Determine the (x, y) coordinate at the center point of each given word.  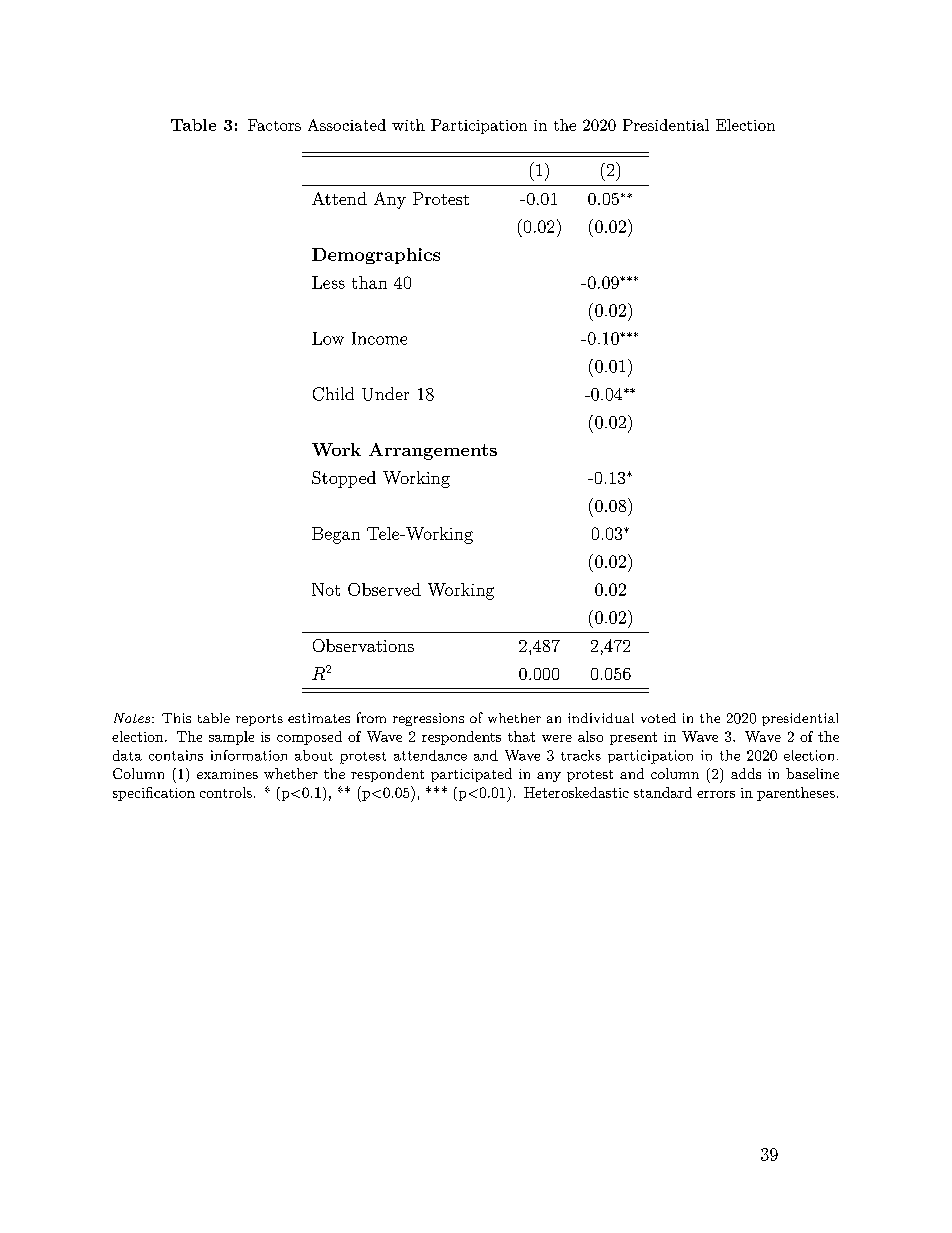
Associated (347, 125)
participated (471, 775)
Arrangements (433, 451)
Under (385, 394)
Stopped (344, 479)
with (408, 125)
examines (227, 774)
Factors (274, 125)
